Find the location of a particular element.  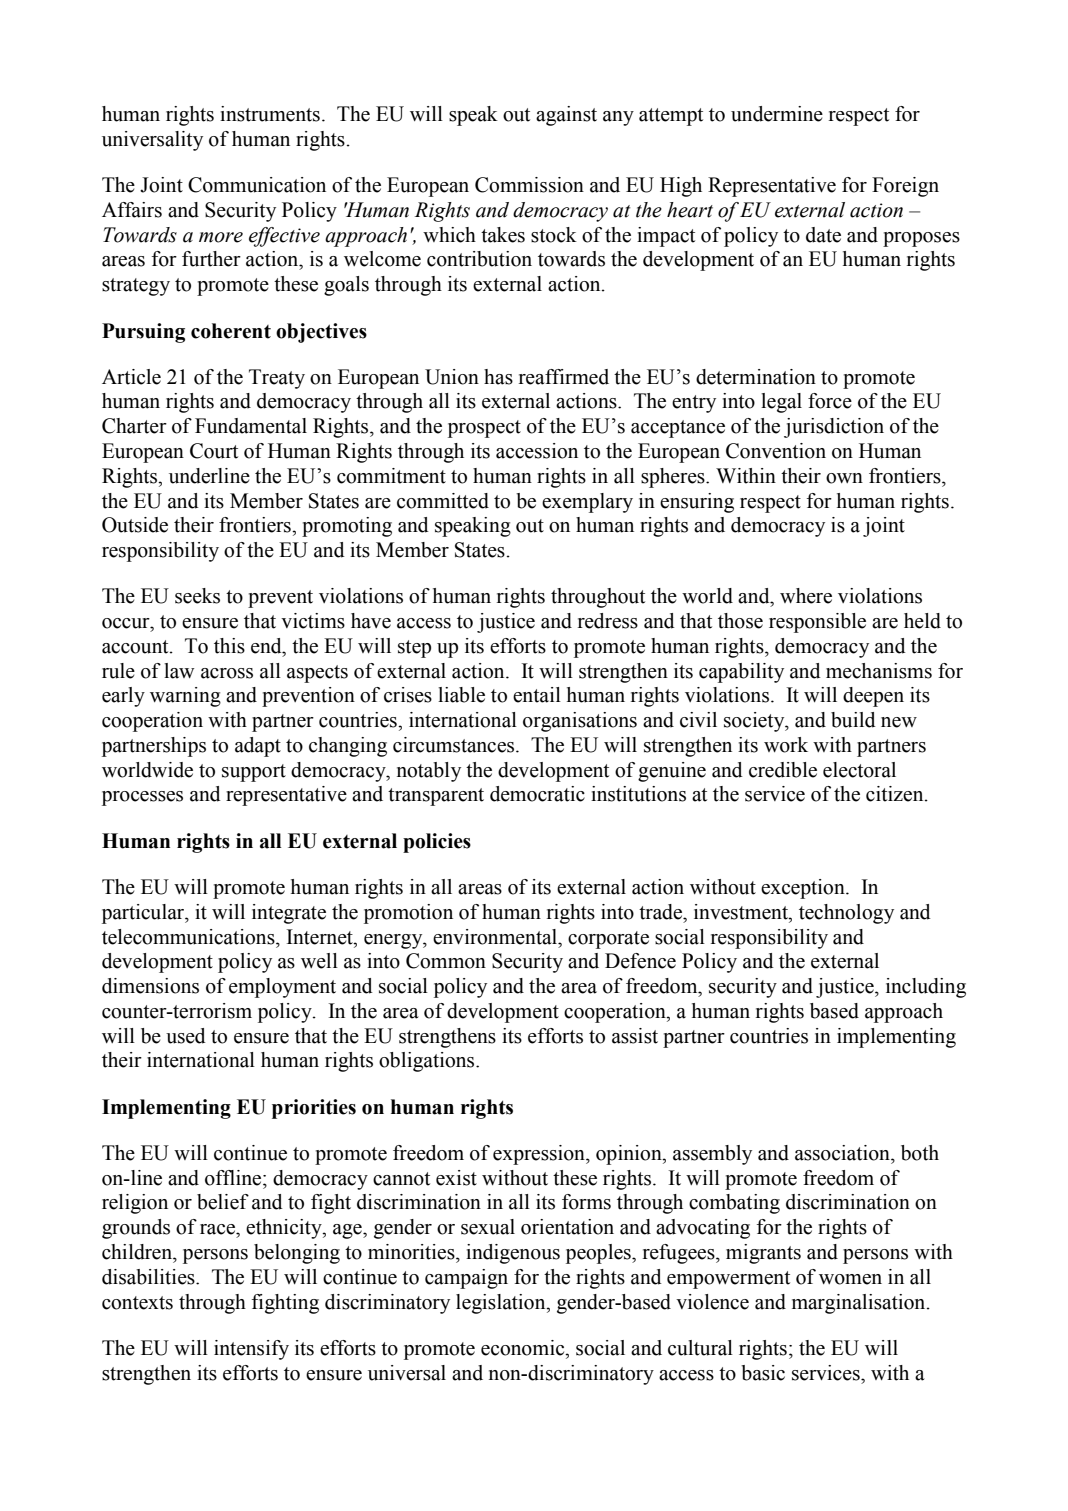

build is located at coordinates (853, 720).
